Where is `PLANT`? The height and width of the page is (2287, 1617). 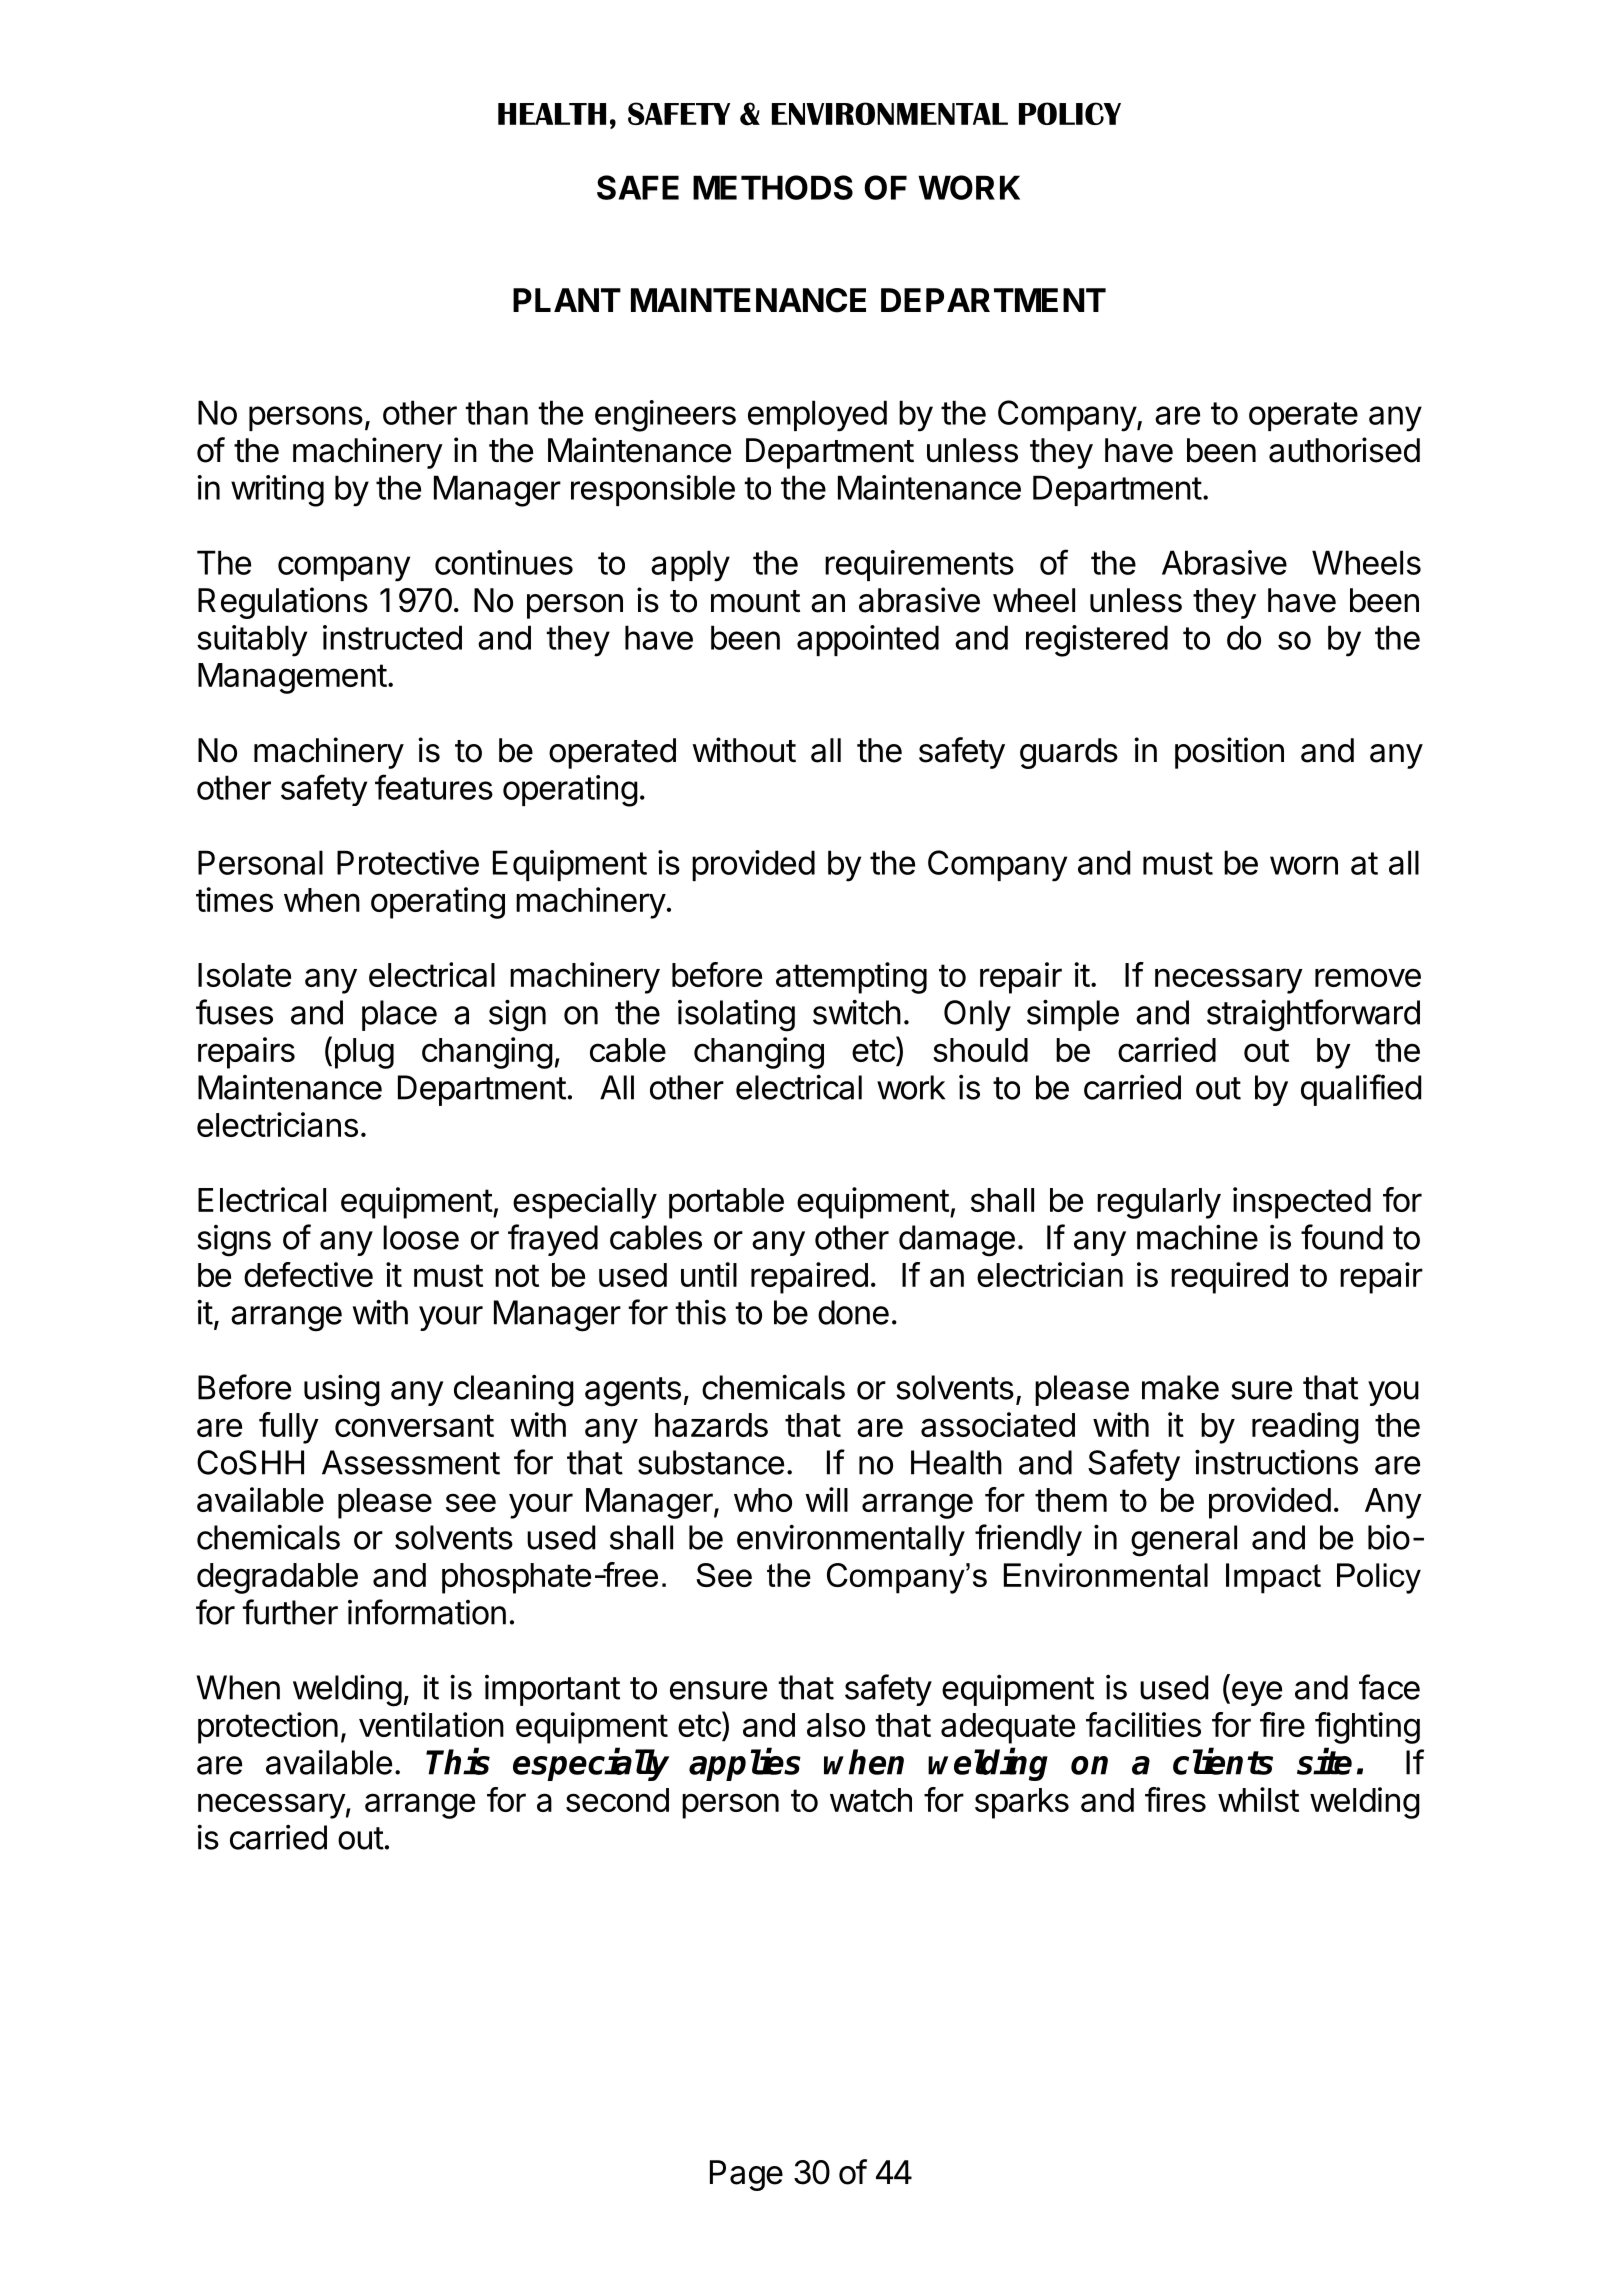 PLANT is located at coordinates (567, 300).
